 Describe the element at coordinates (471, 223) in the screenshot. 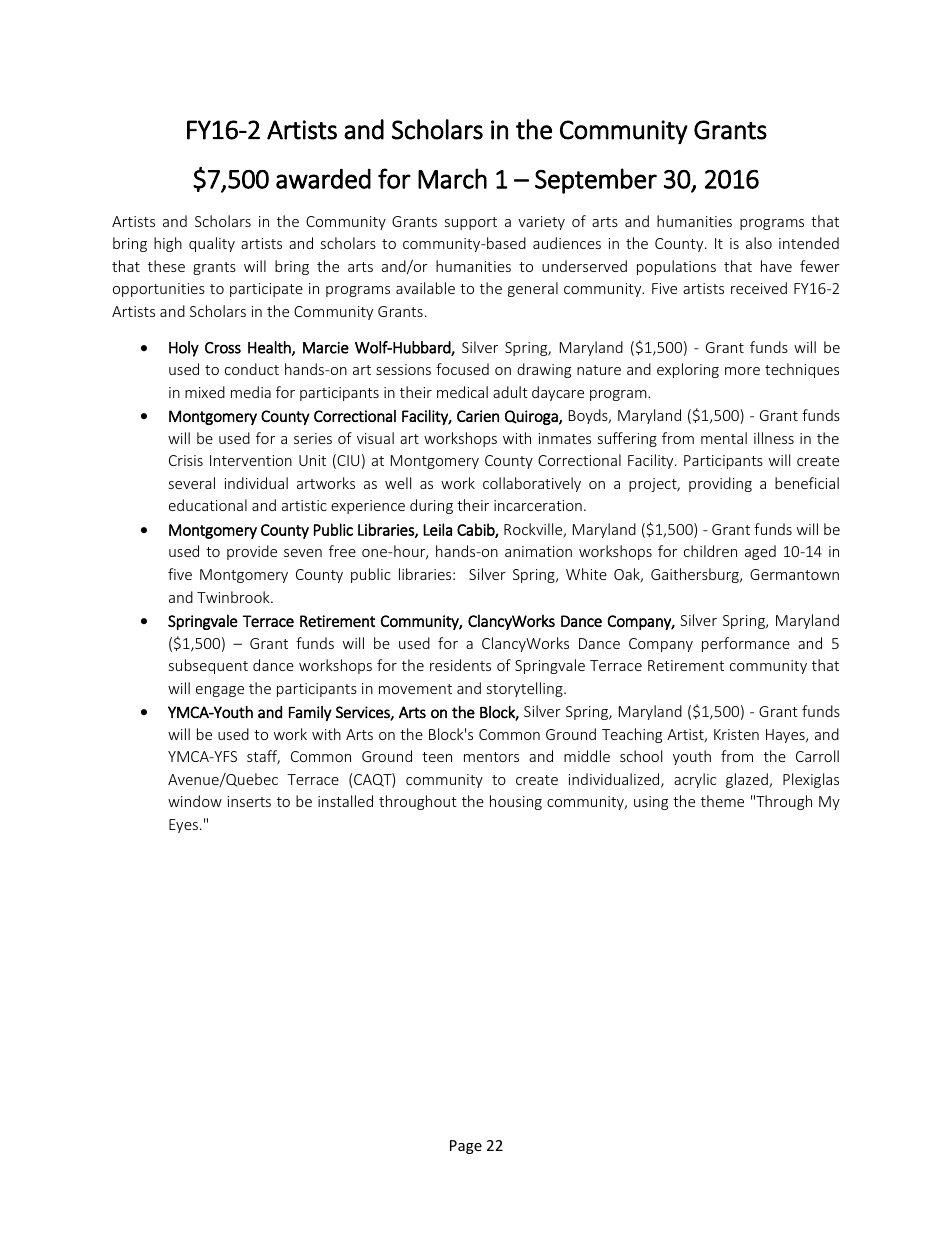

I see `support` at that location.
